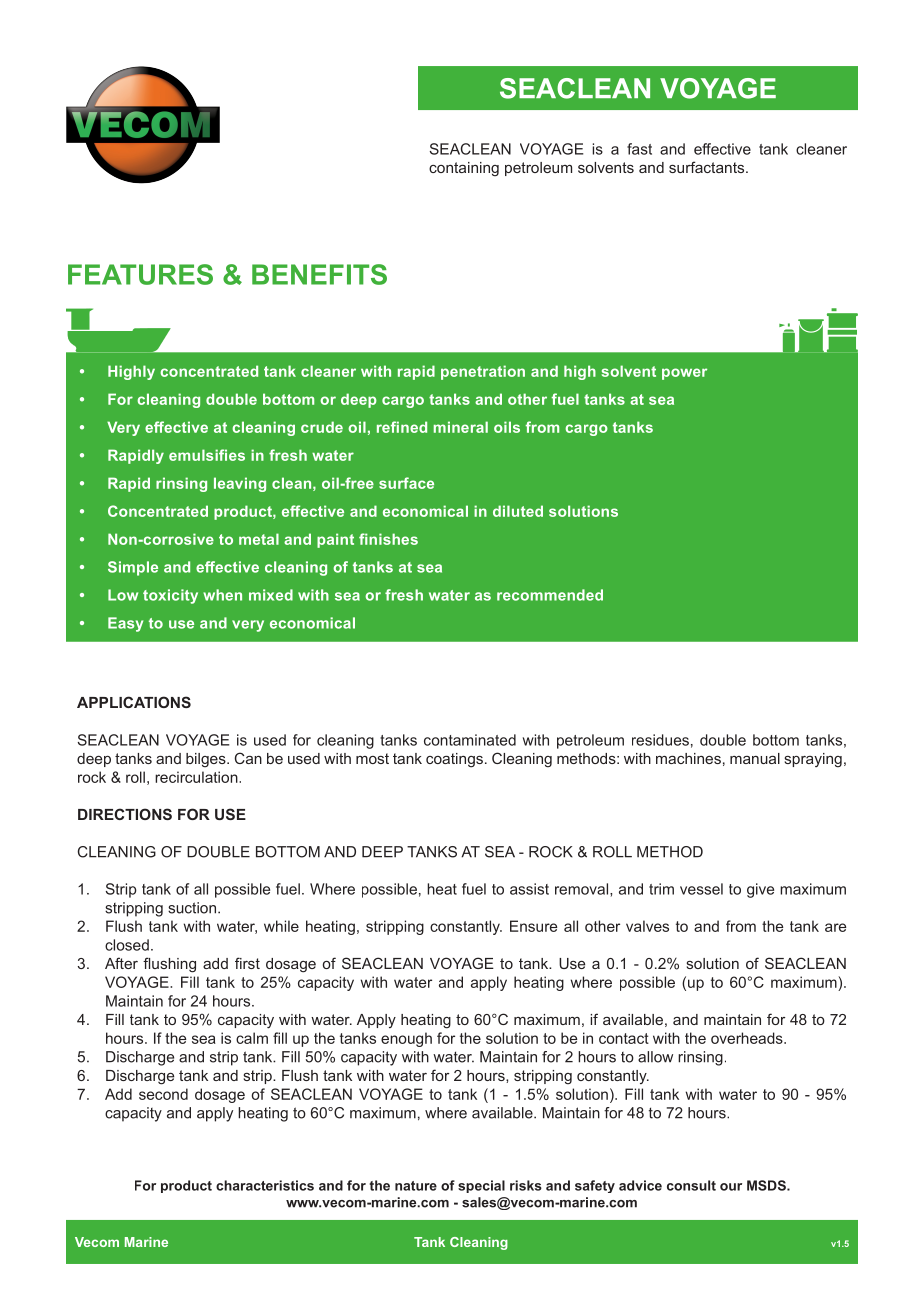 This screenshot has height=1308, width=924. Describe the element at coordinates (760, 890) in the screenshot. I see `give` at that location.
